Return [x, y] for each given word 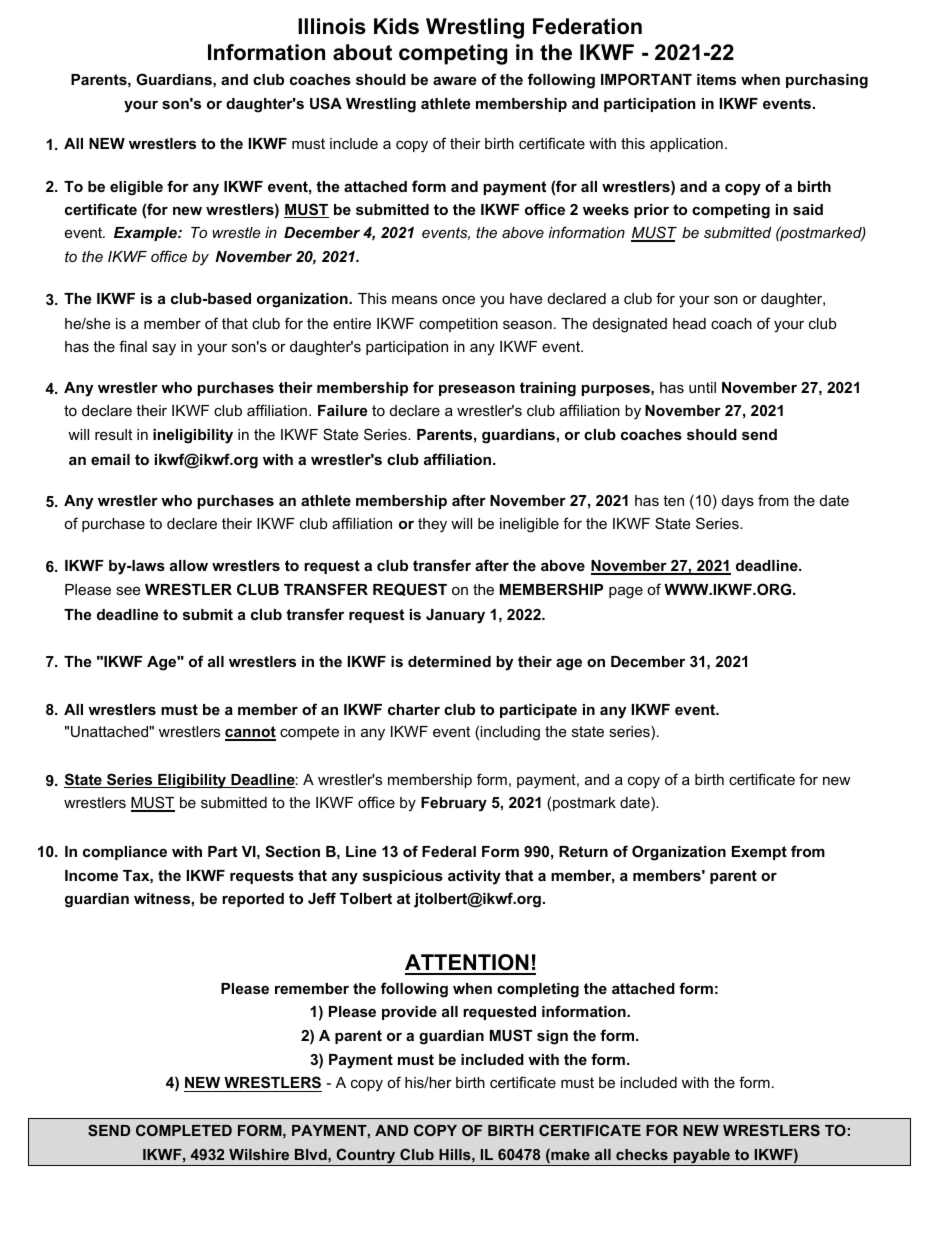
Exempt [759, 853]
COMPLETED [184, 1130]
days [738, 502]
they [432, 525]
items [716, 79]
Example [146, 234]
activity [474, 877]
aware [454, 80]
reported [253, 900]
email [110, 459]
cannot [250, 733]
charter [414, 709]
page [626, 592]
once [458, 299]
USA [326, 103]
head [689, 323]
